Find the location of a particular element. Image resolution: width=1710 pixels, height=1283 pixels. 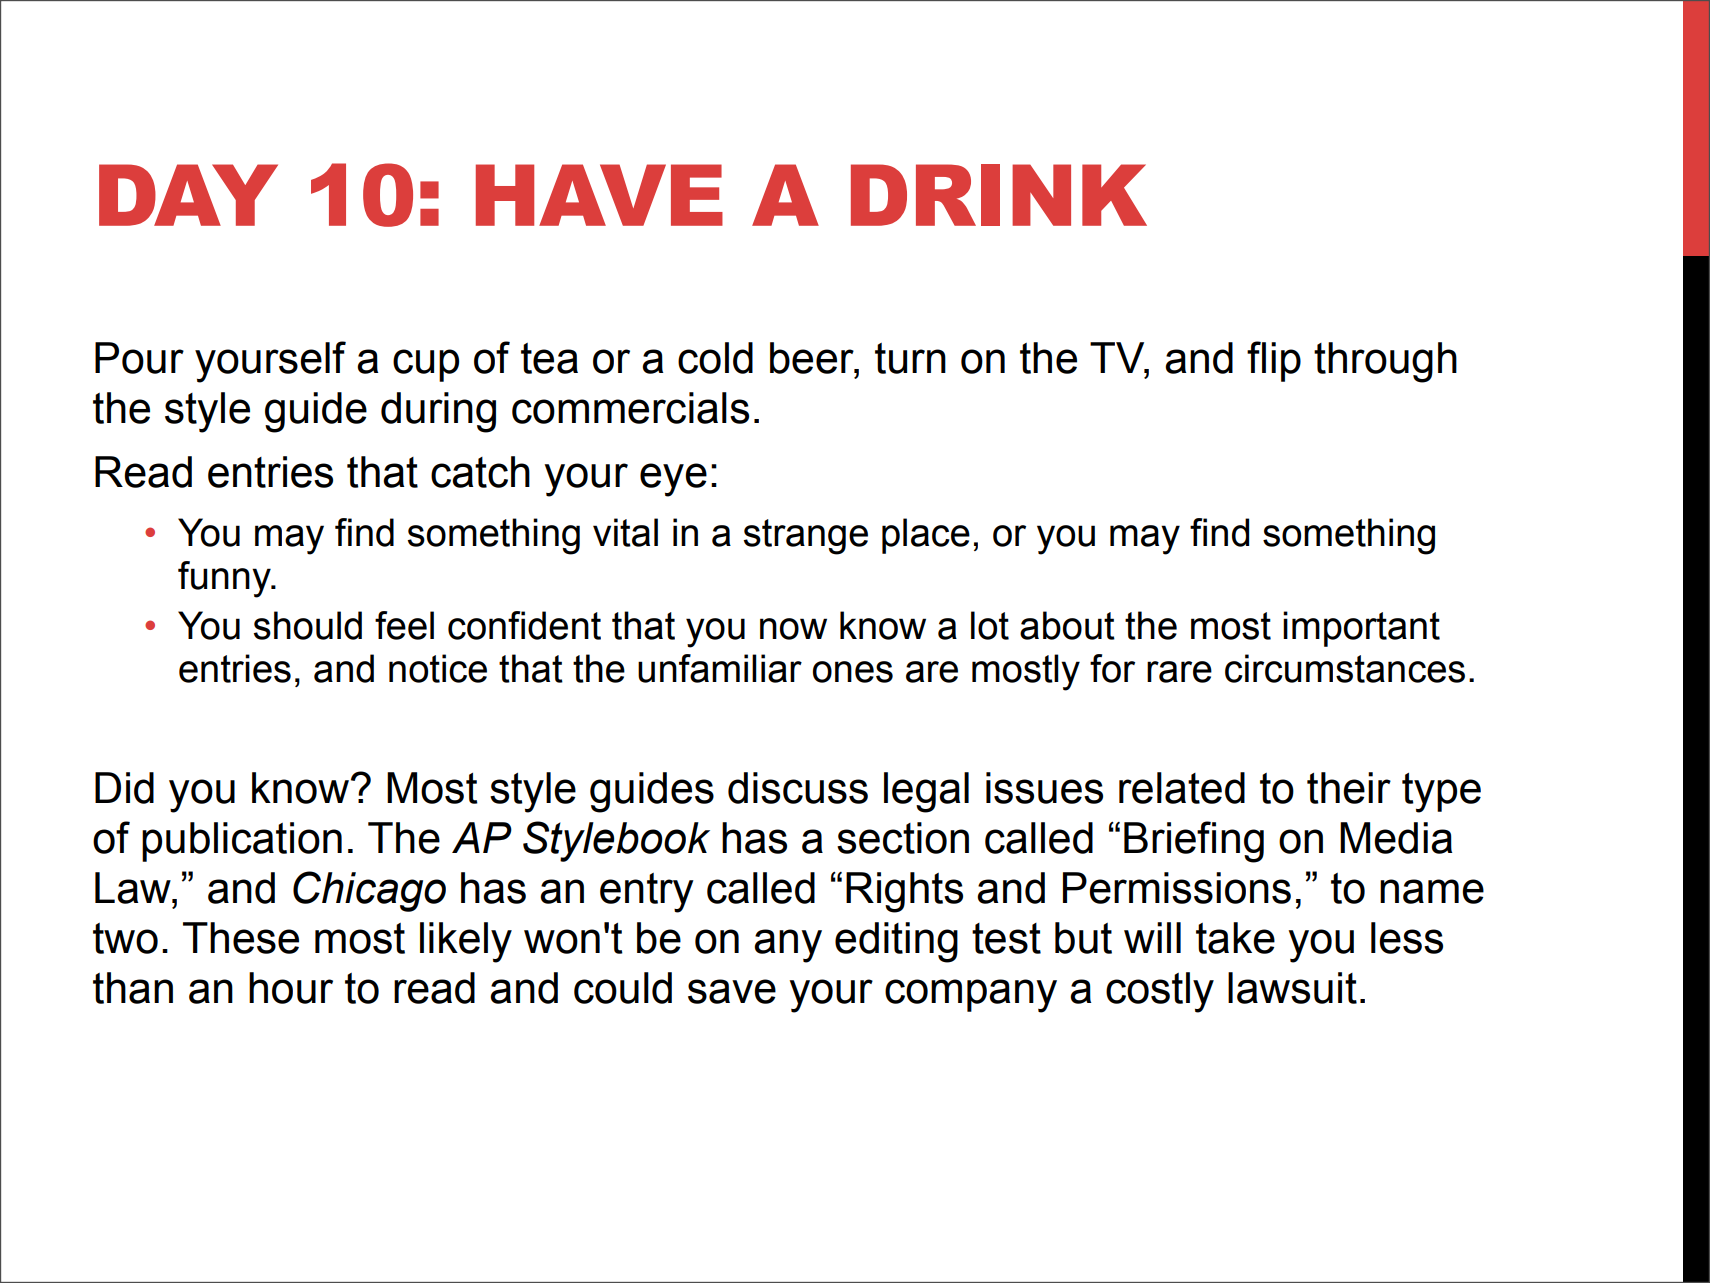

discuss is located at coordinates (798, 788).
